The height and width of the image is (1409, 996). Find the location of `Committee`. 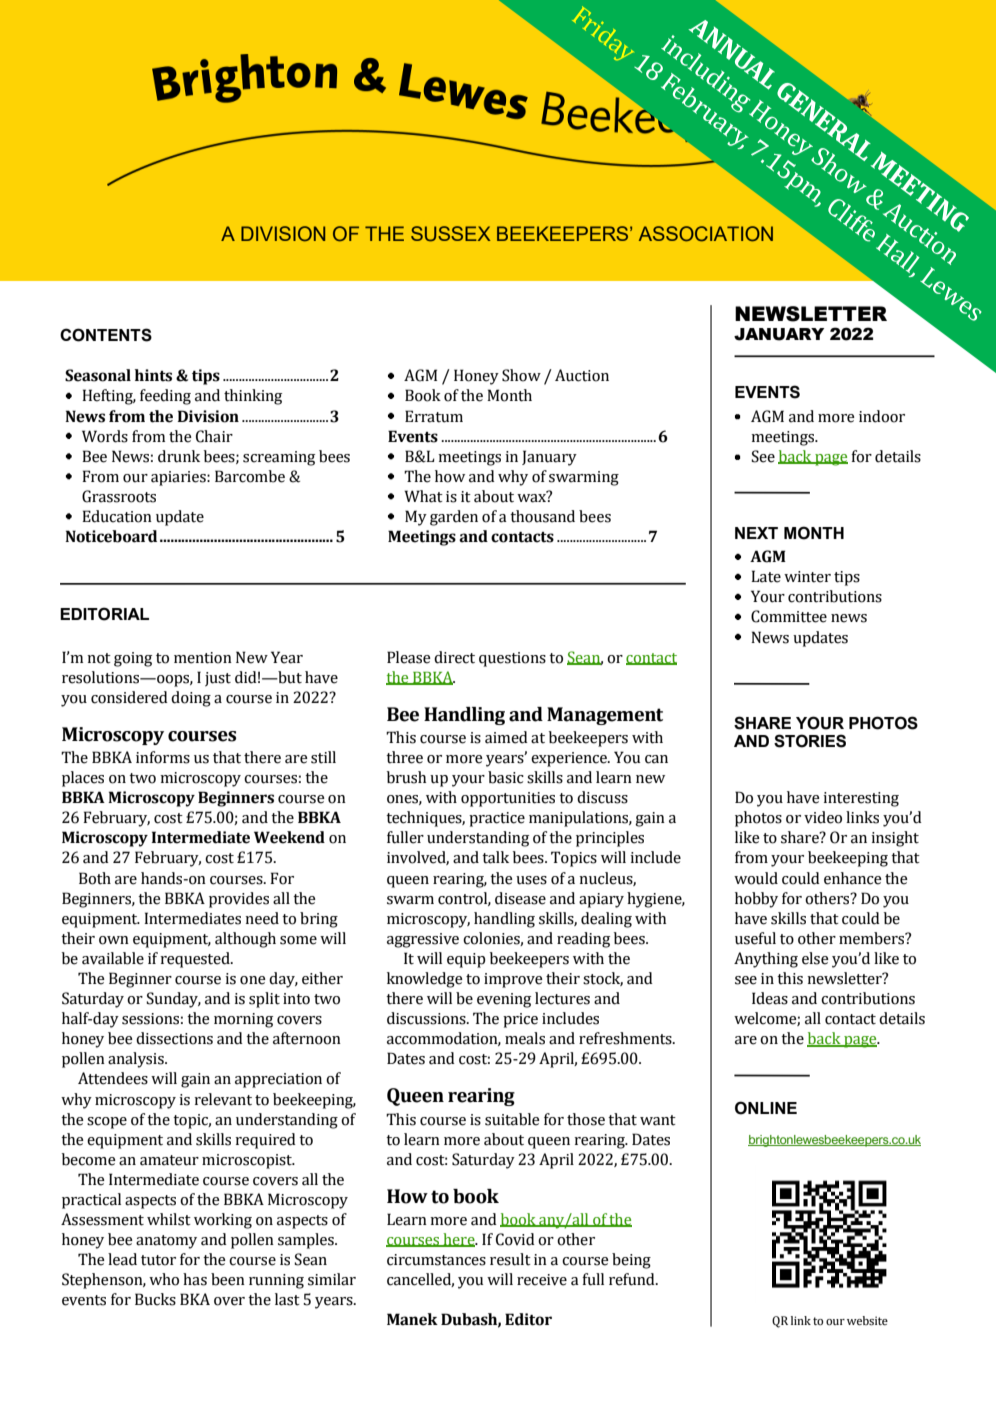

Committee is located at coordinates (789, 616).
